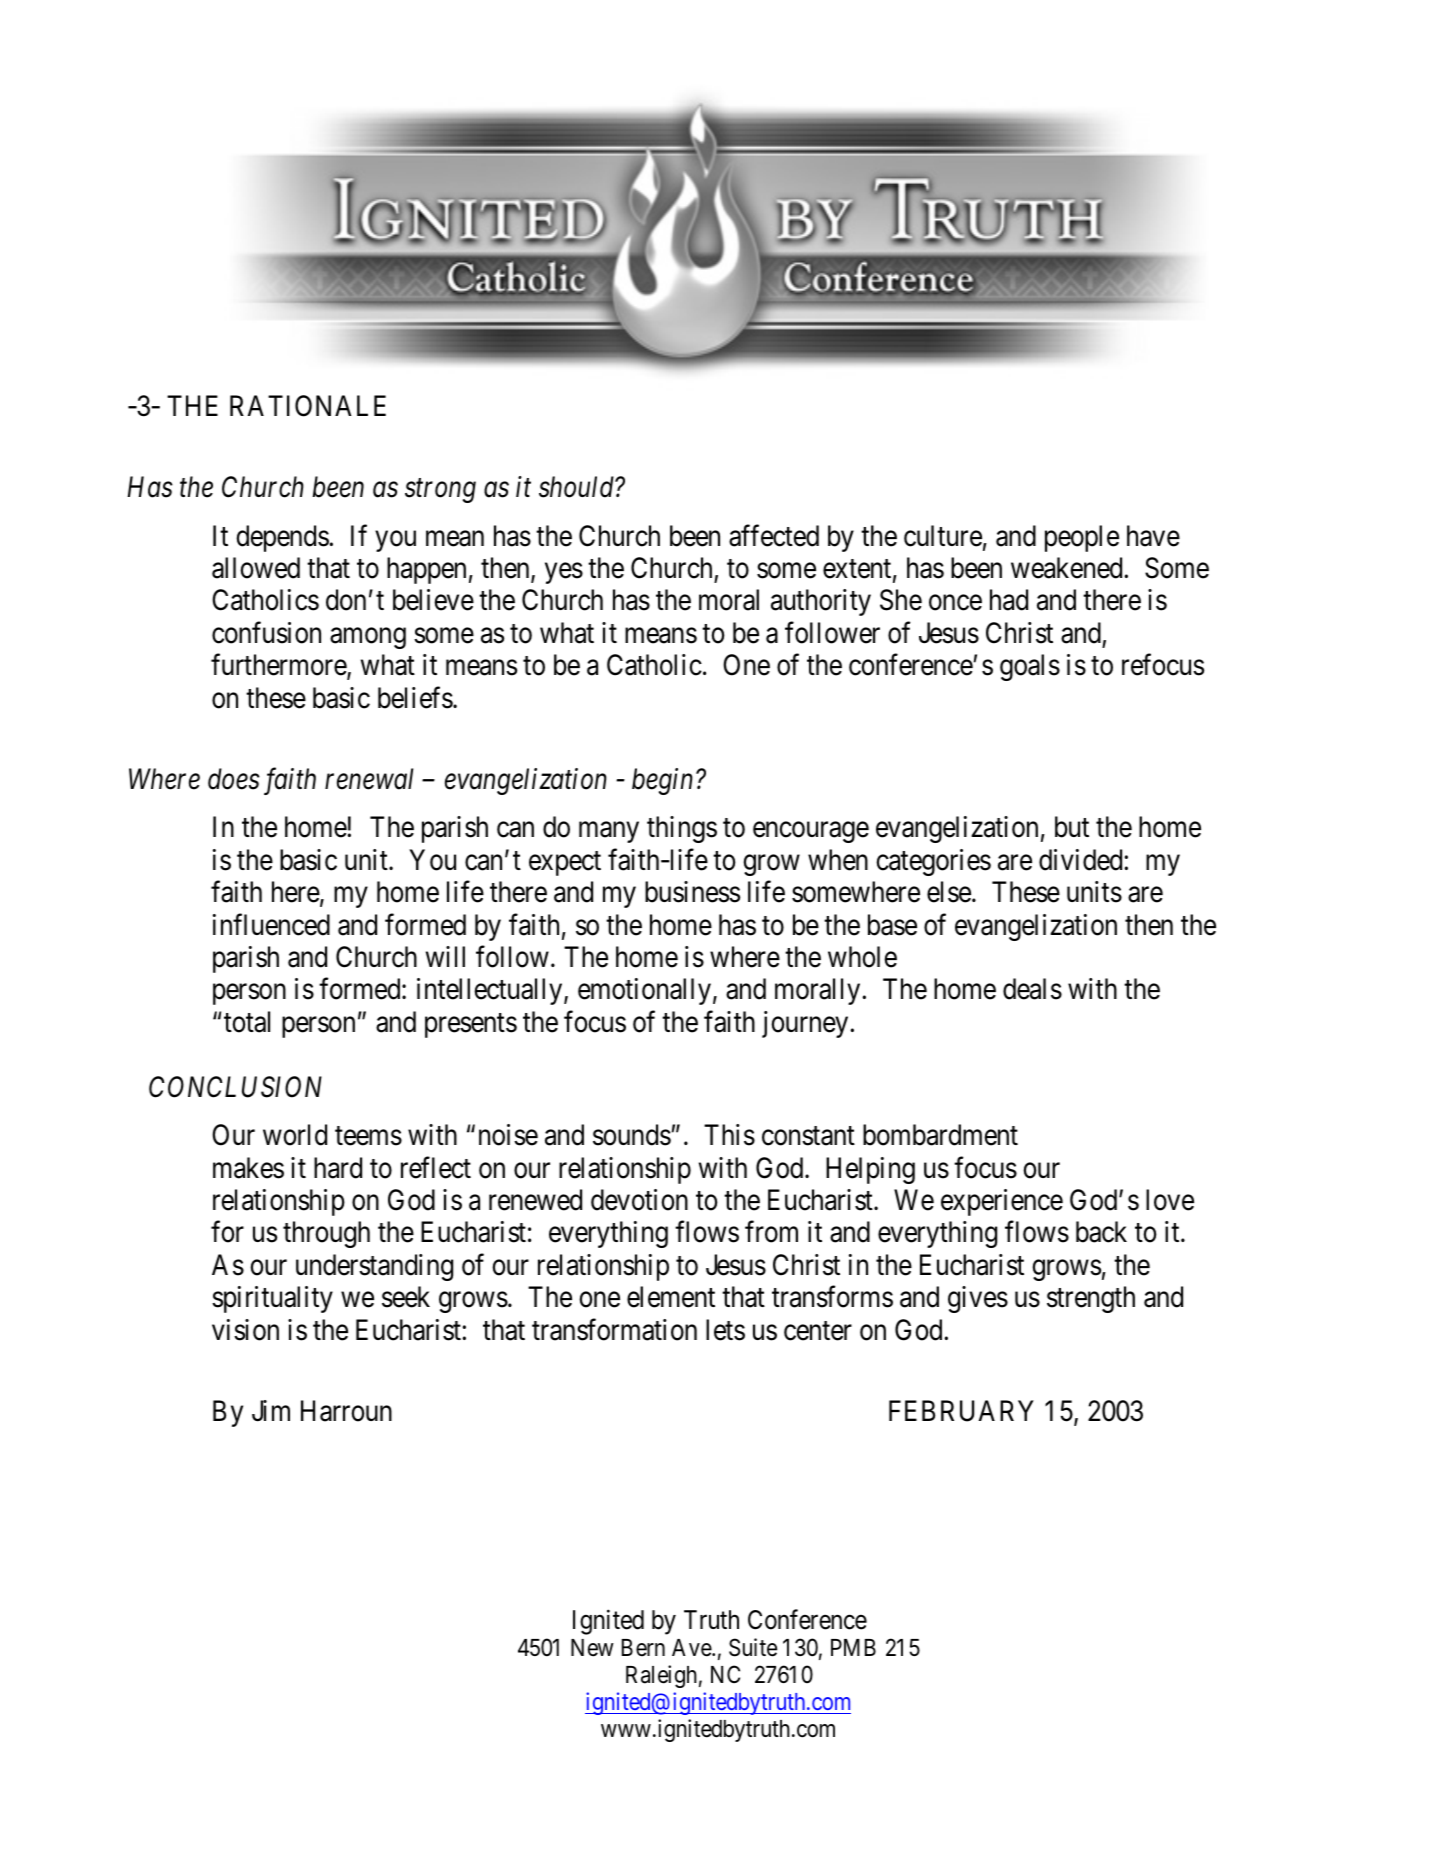  Describe the element at coordinates (326, 1234) in the document. I see `through` at that location.
